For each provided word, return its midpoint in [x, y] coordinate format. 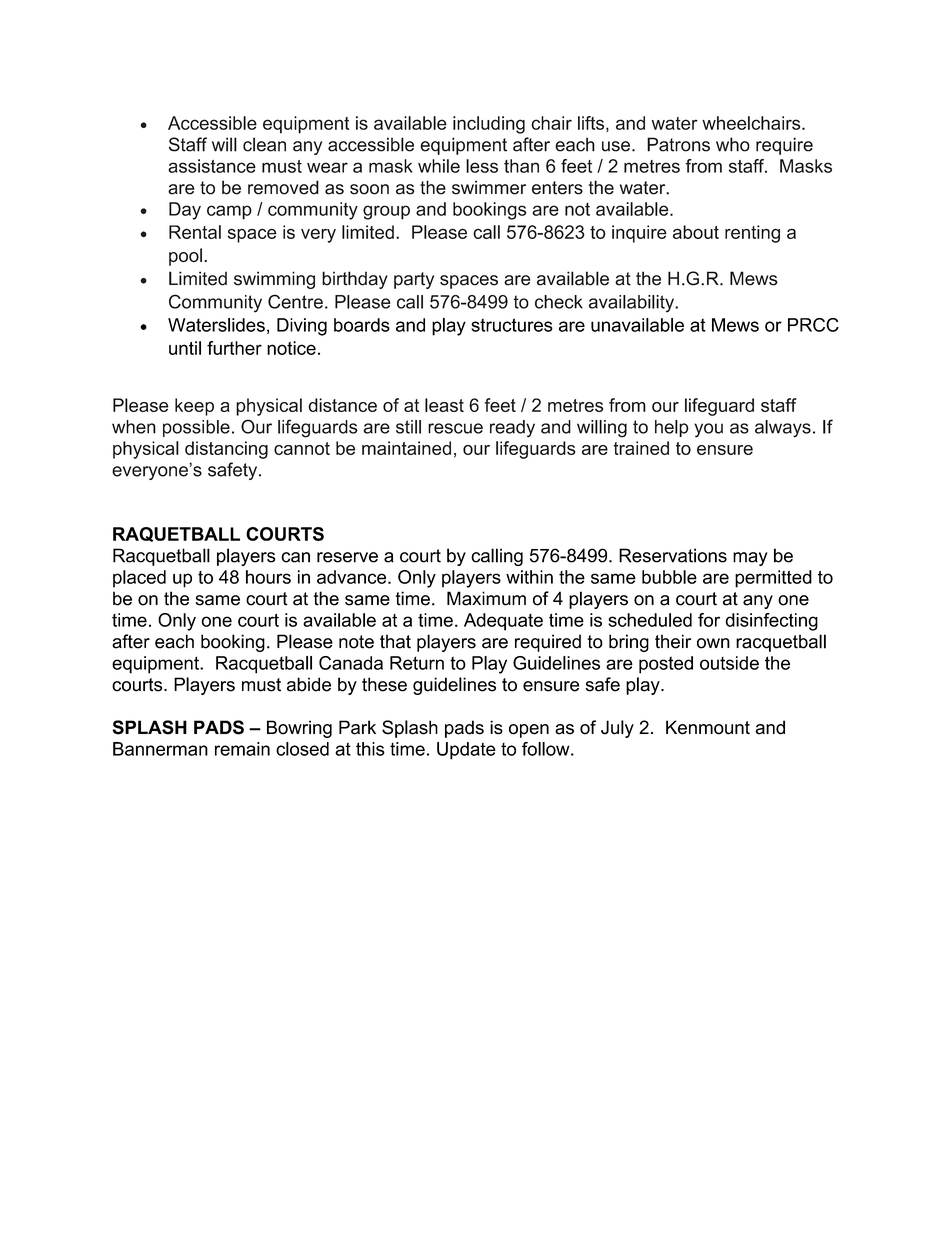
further [234, 348]
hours [268, 577]
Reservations [673, 555]
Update [466, 751]
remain [242, 749]
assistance [212, 166]
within [529, 577]
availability [633, 304]
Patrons [678, 144]
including [489, 125]
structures [512, 325]
